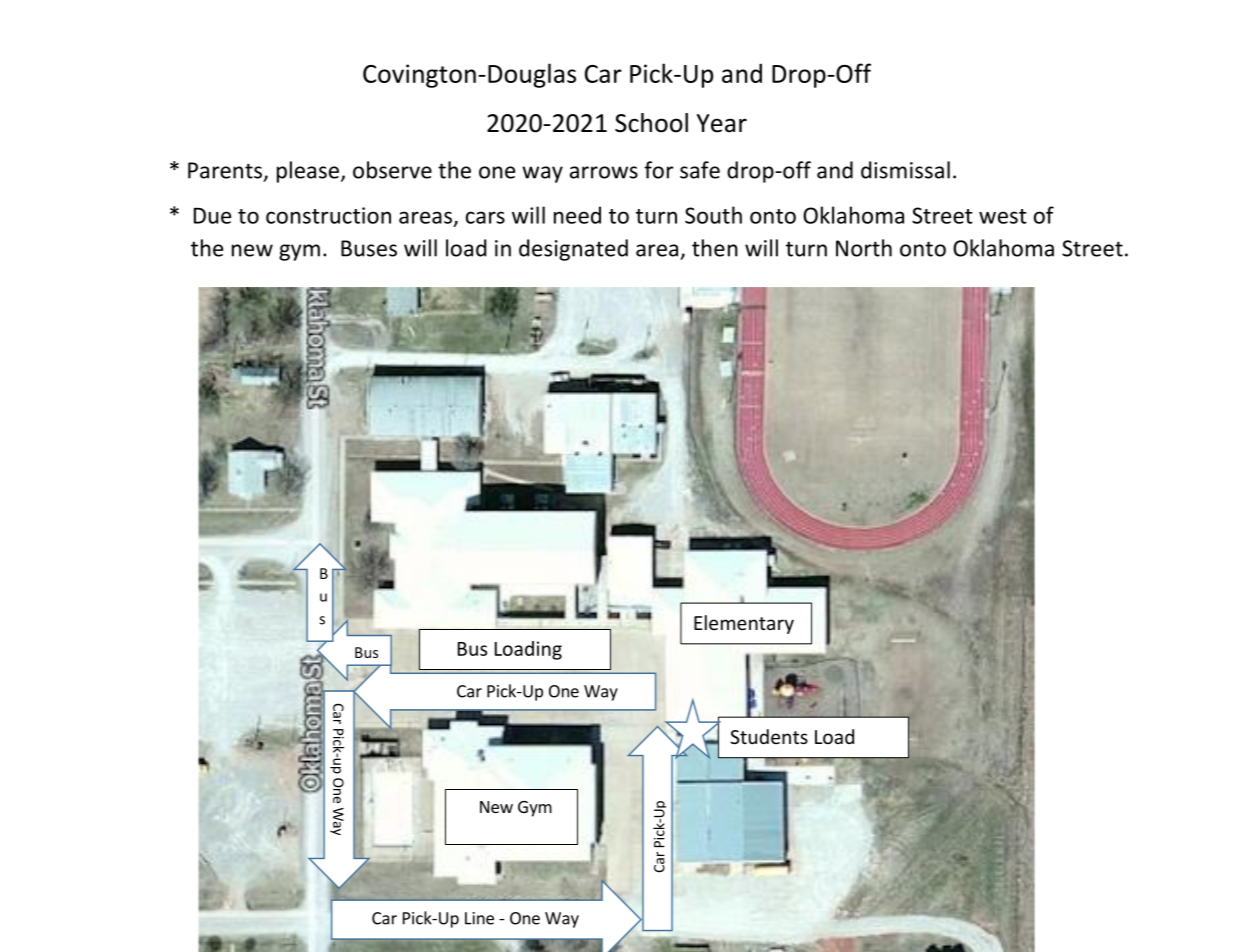  What do you see at coordinates (1003, 216) in the screenshot?
I see `west` at bounding box center [1003, 216].
